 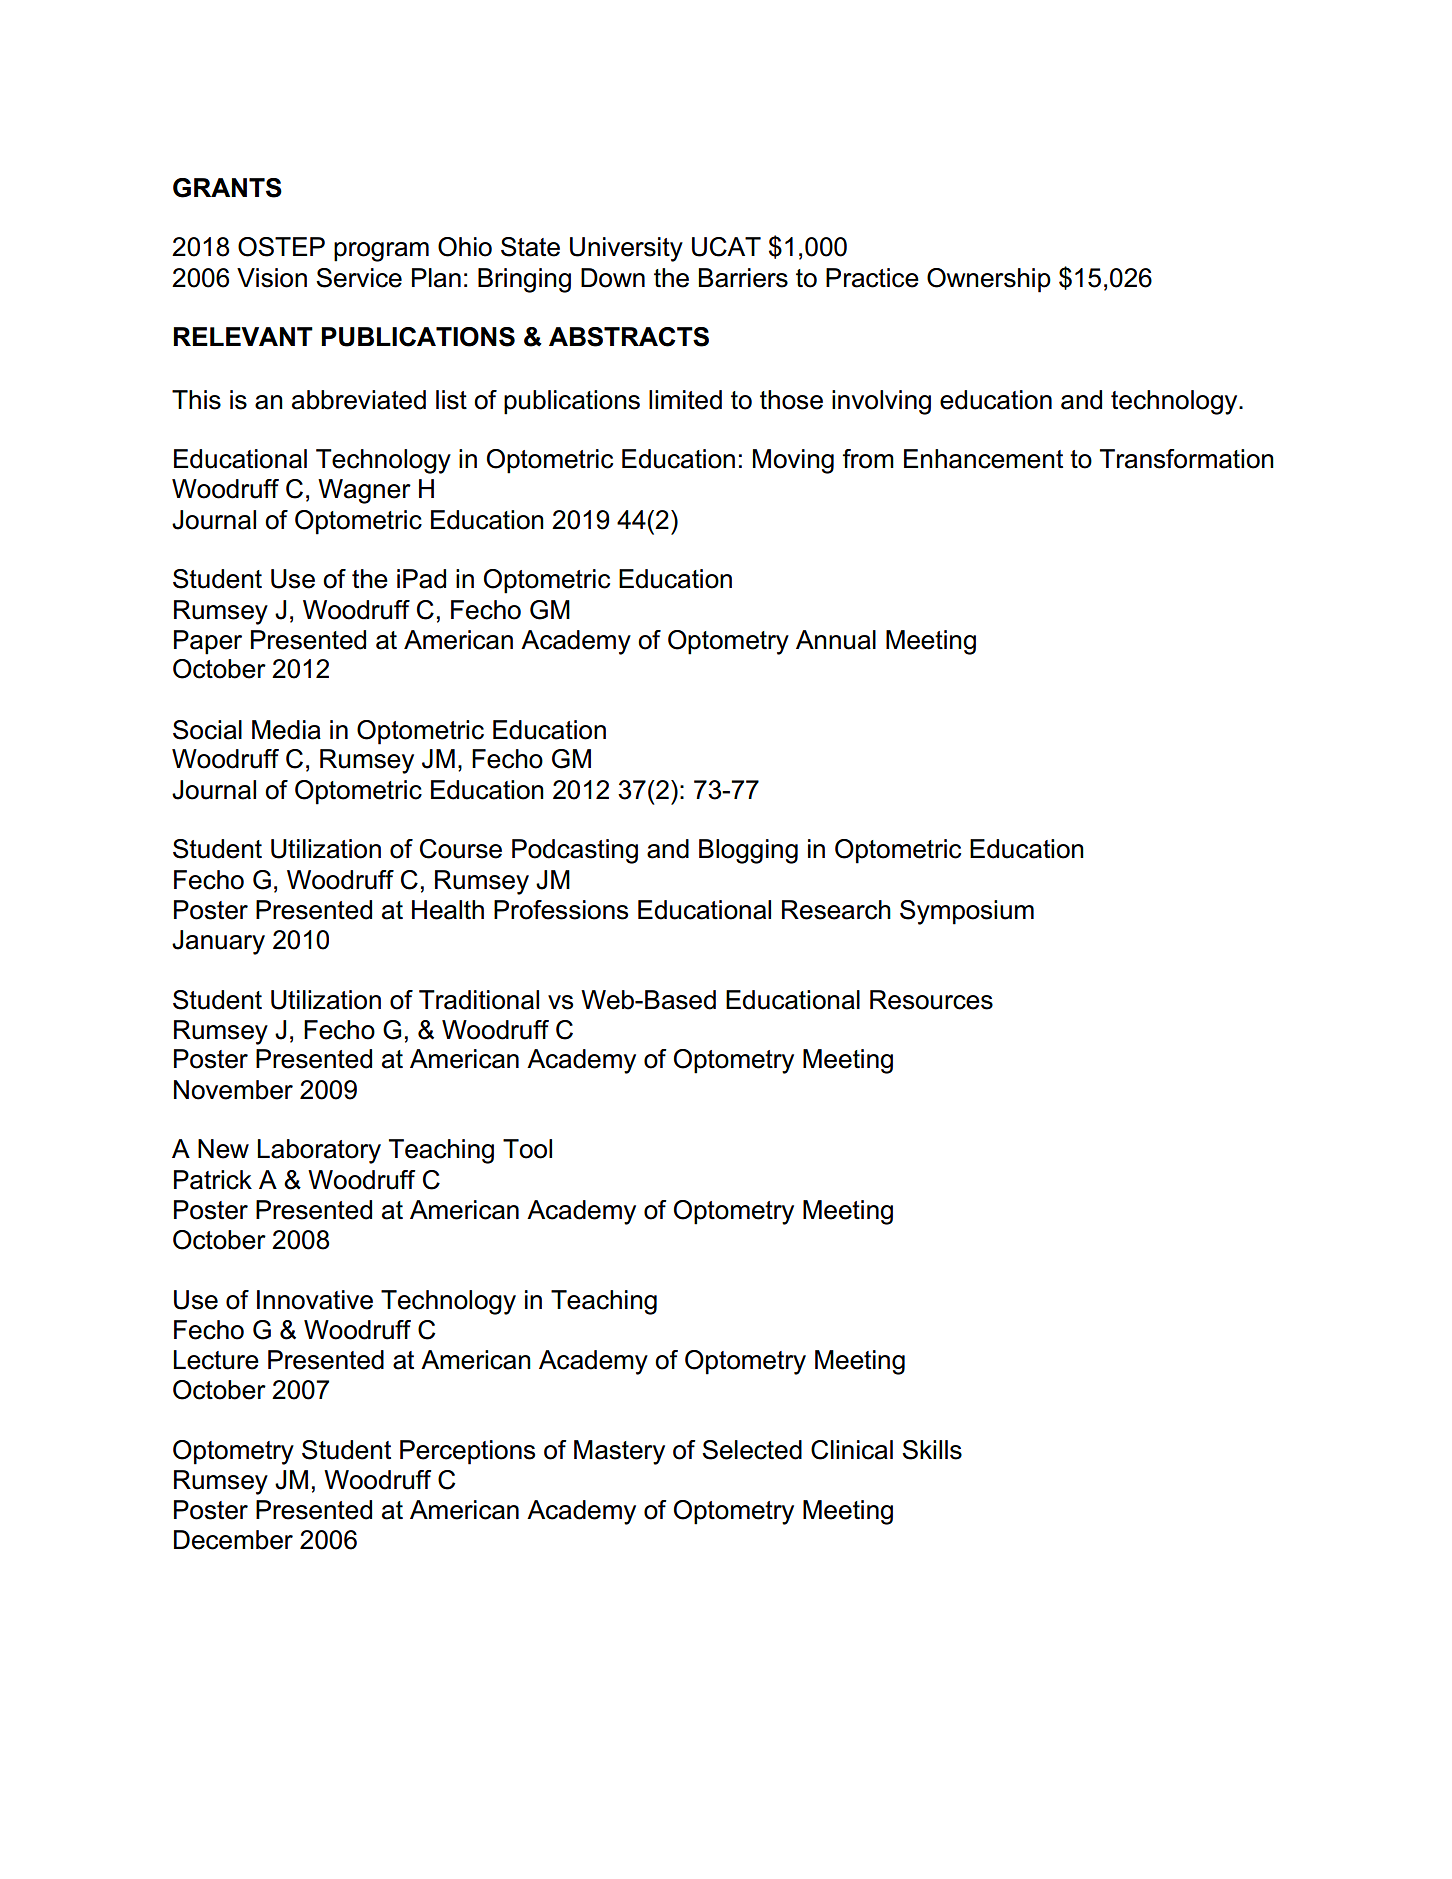 I want to click on Selected, so click(x=752, y=1450).
